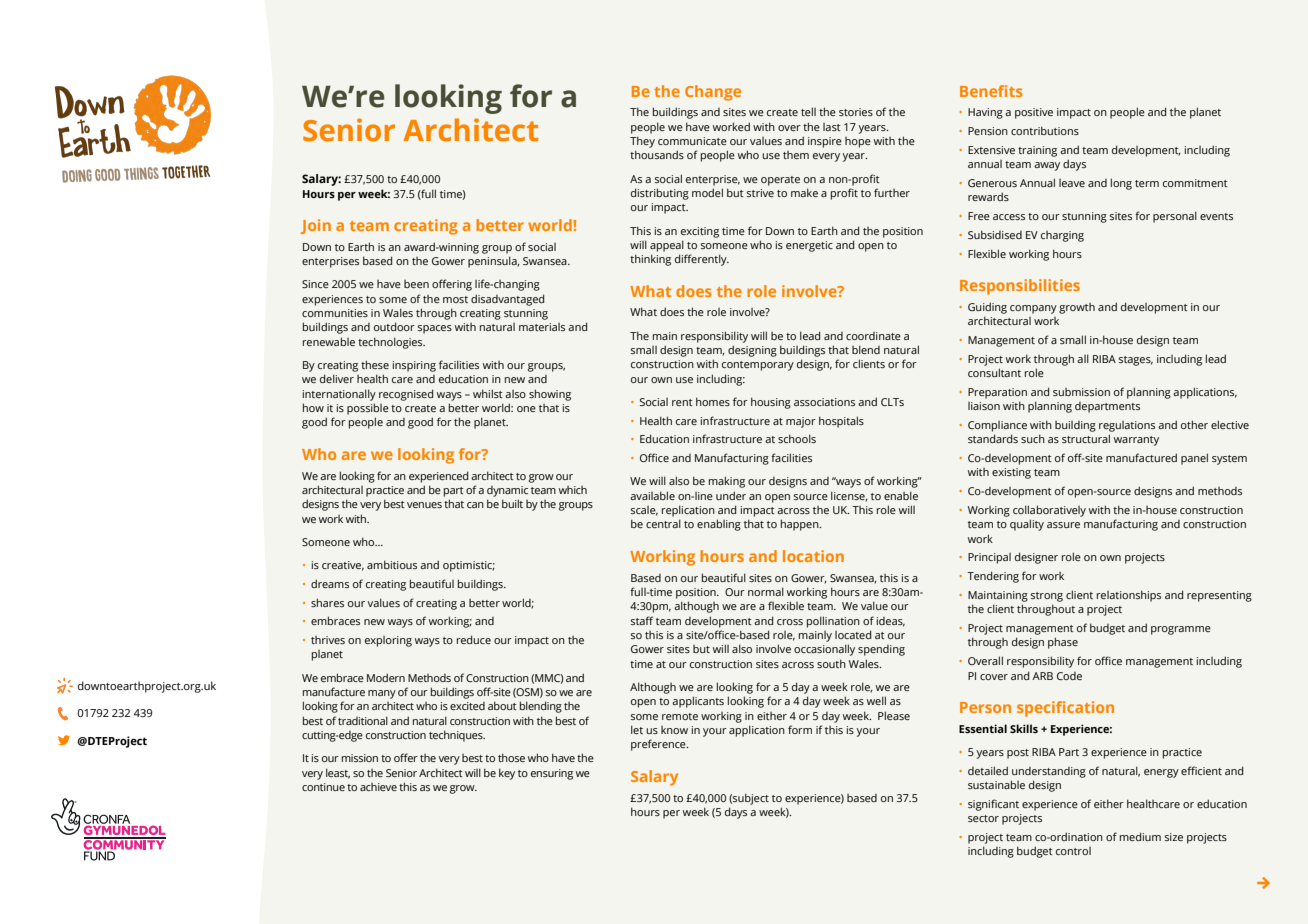  Describe the element at coordinates (808, 111) in the page. I see `tell` at that location.
